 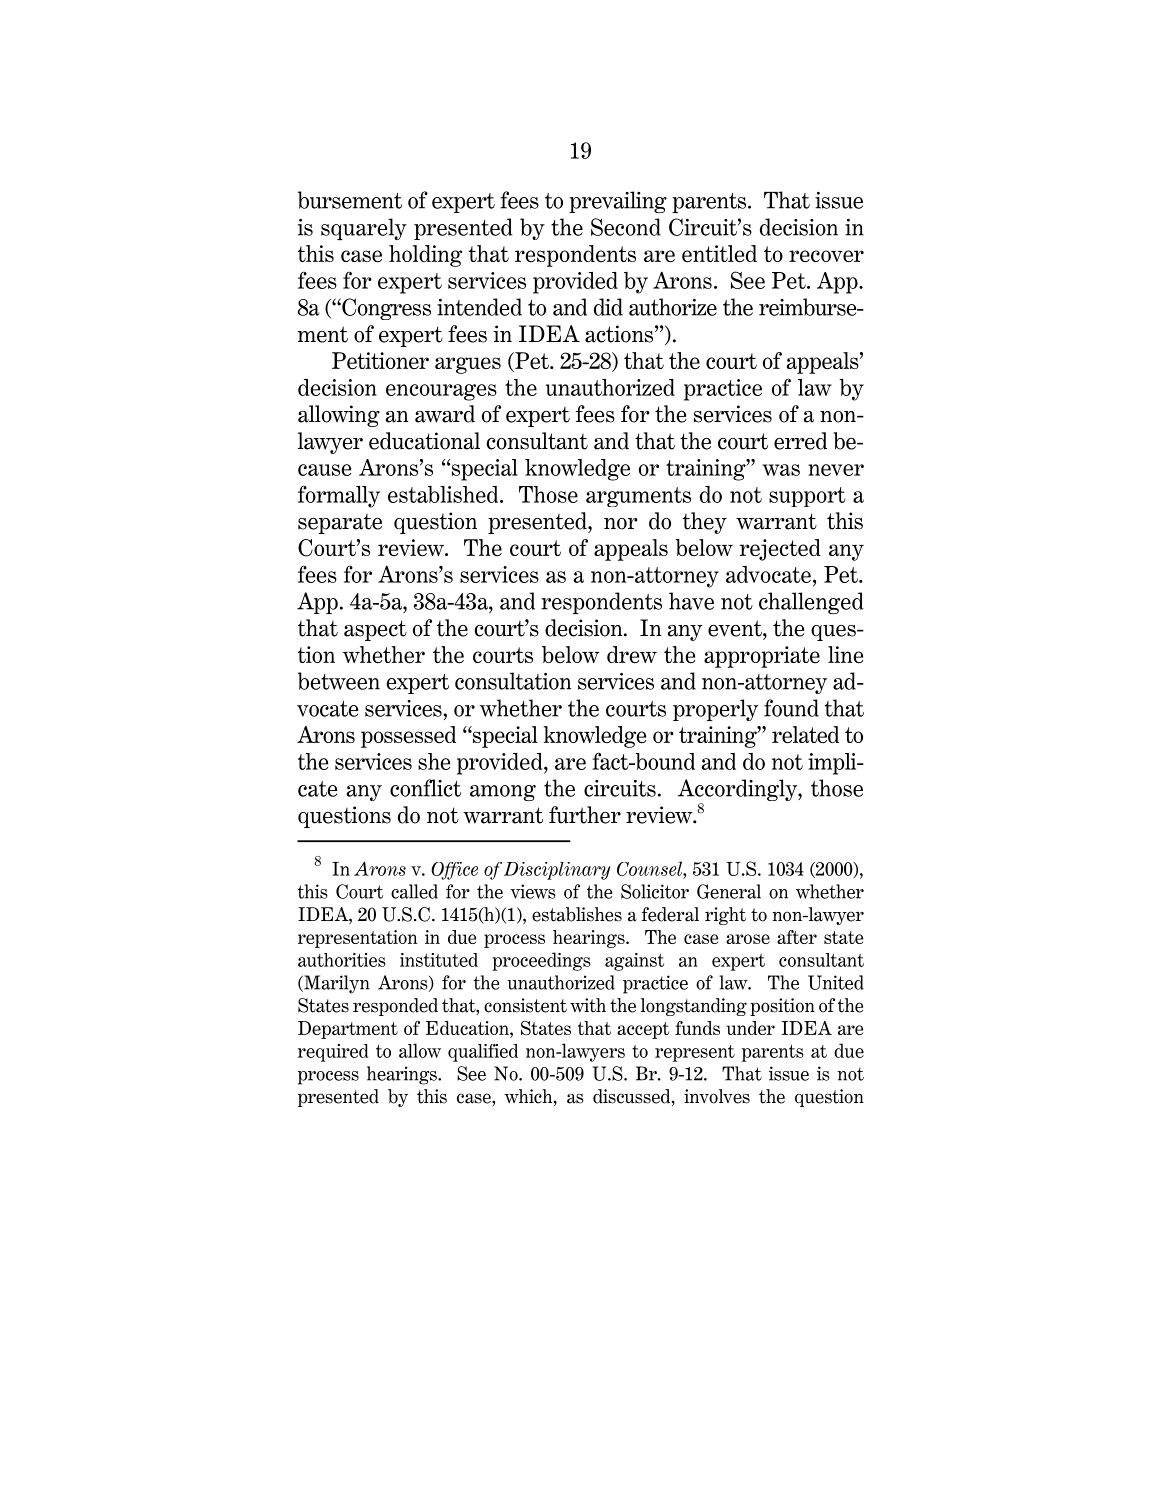 What do you see at coordinates (751, 1028) in the image?
I see `under` at bounding box center [751, 1028].
